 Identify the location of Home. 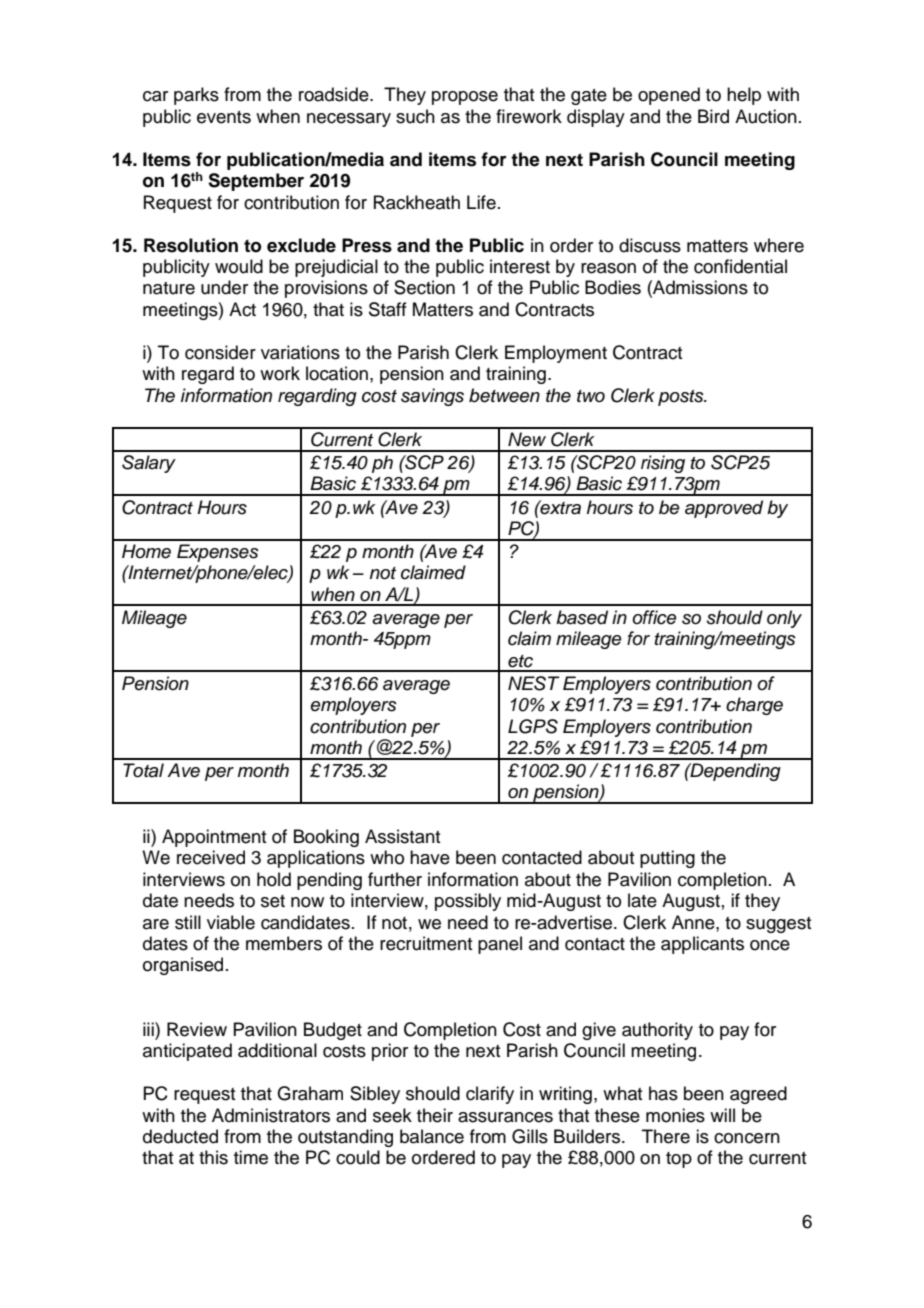
(146, 551).
